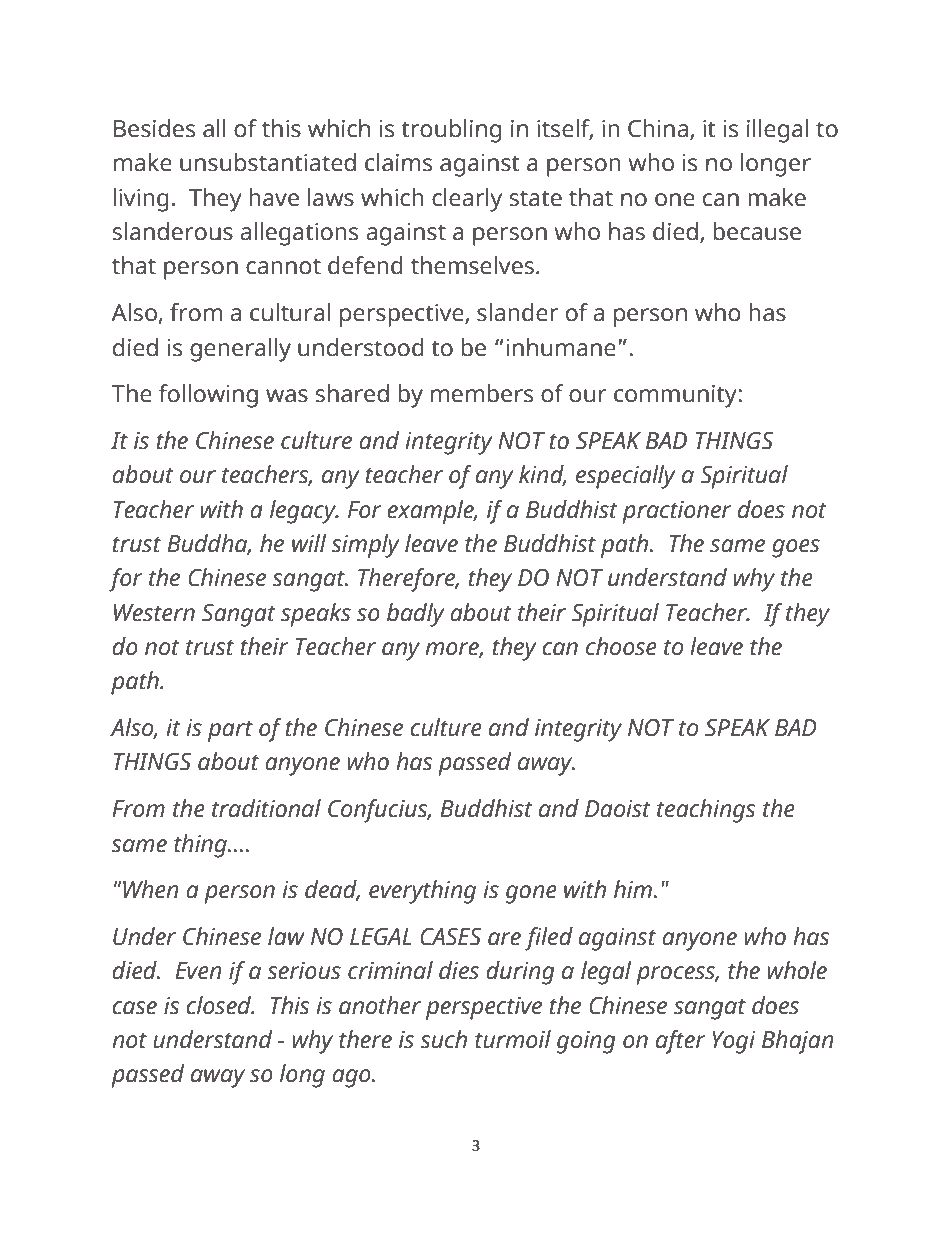 This page has width=952, height=1233. I want to click on members, so click(482, 393).
